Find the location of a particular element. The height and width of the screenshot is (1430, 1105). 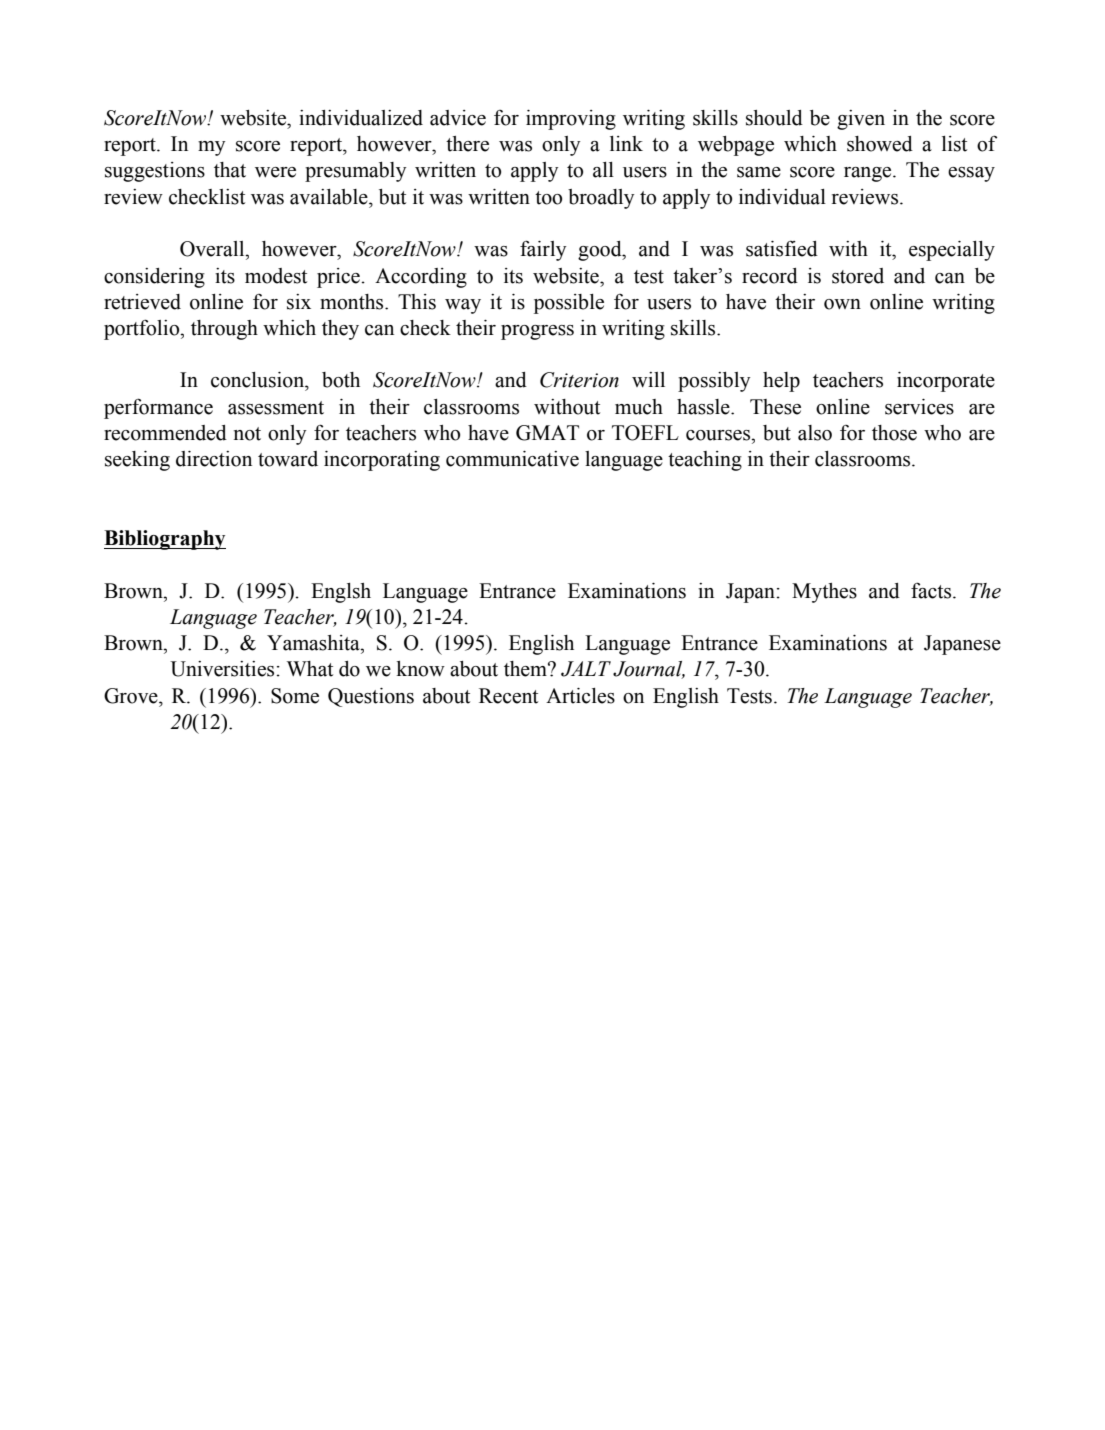

showed is located at coordinates (880, 144).
